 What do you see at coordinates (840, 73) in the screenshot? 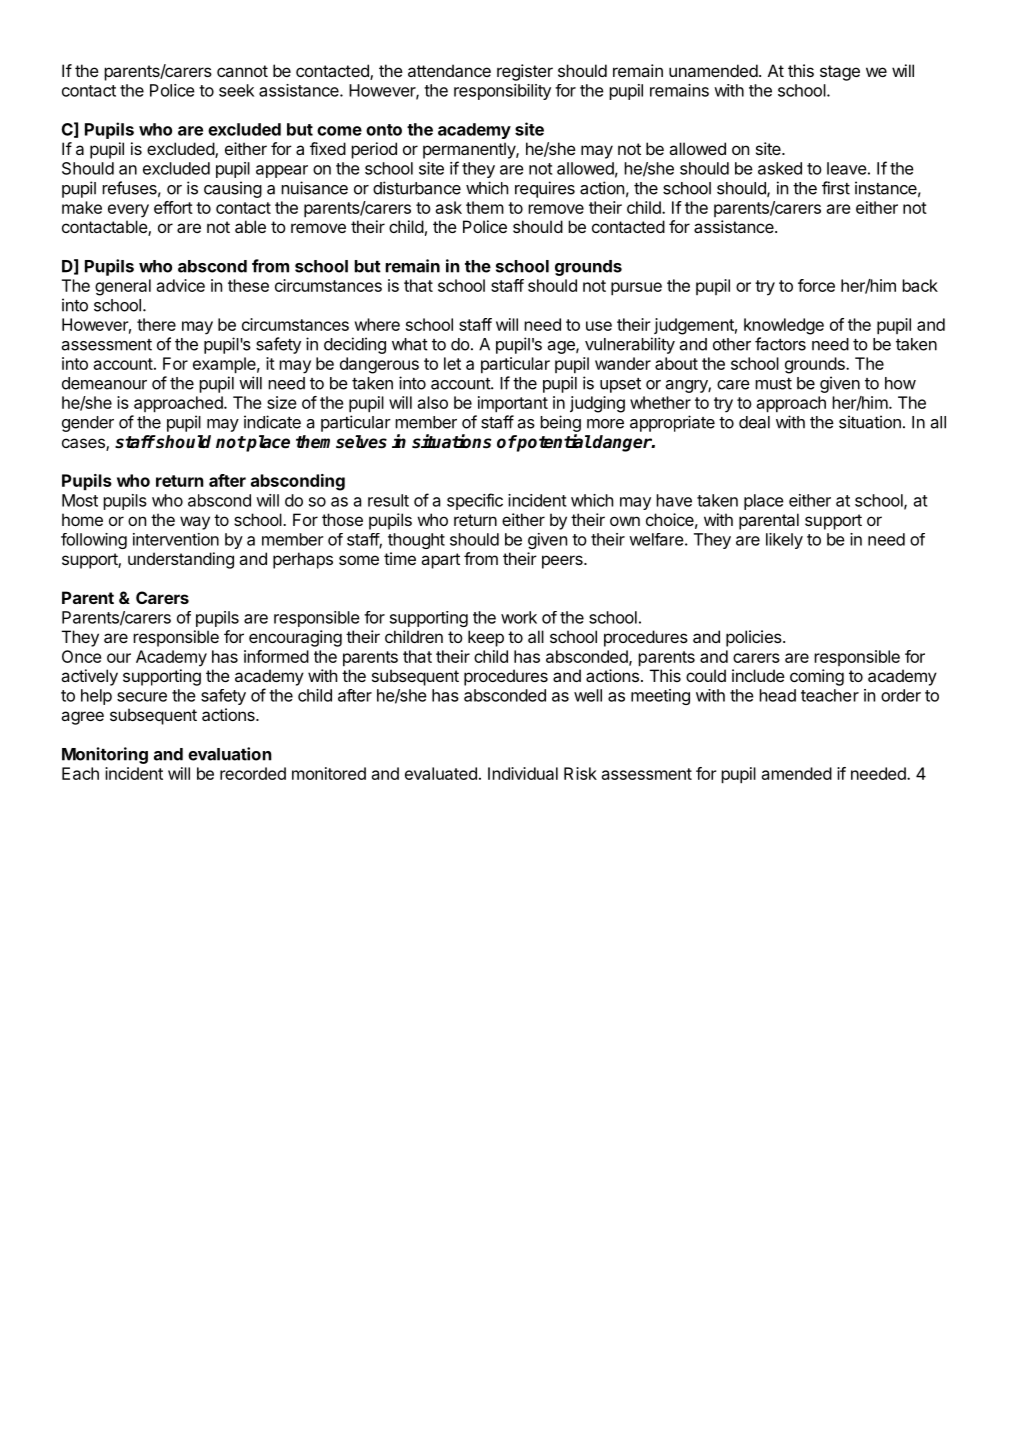
I see `stage` at bounding box center [840, 73].
